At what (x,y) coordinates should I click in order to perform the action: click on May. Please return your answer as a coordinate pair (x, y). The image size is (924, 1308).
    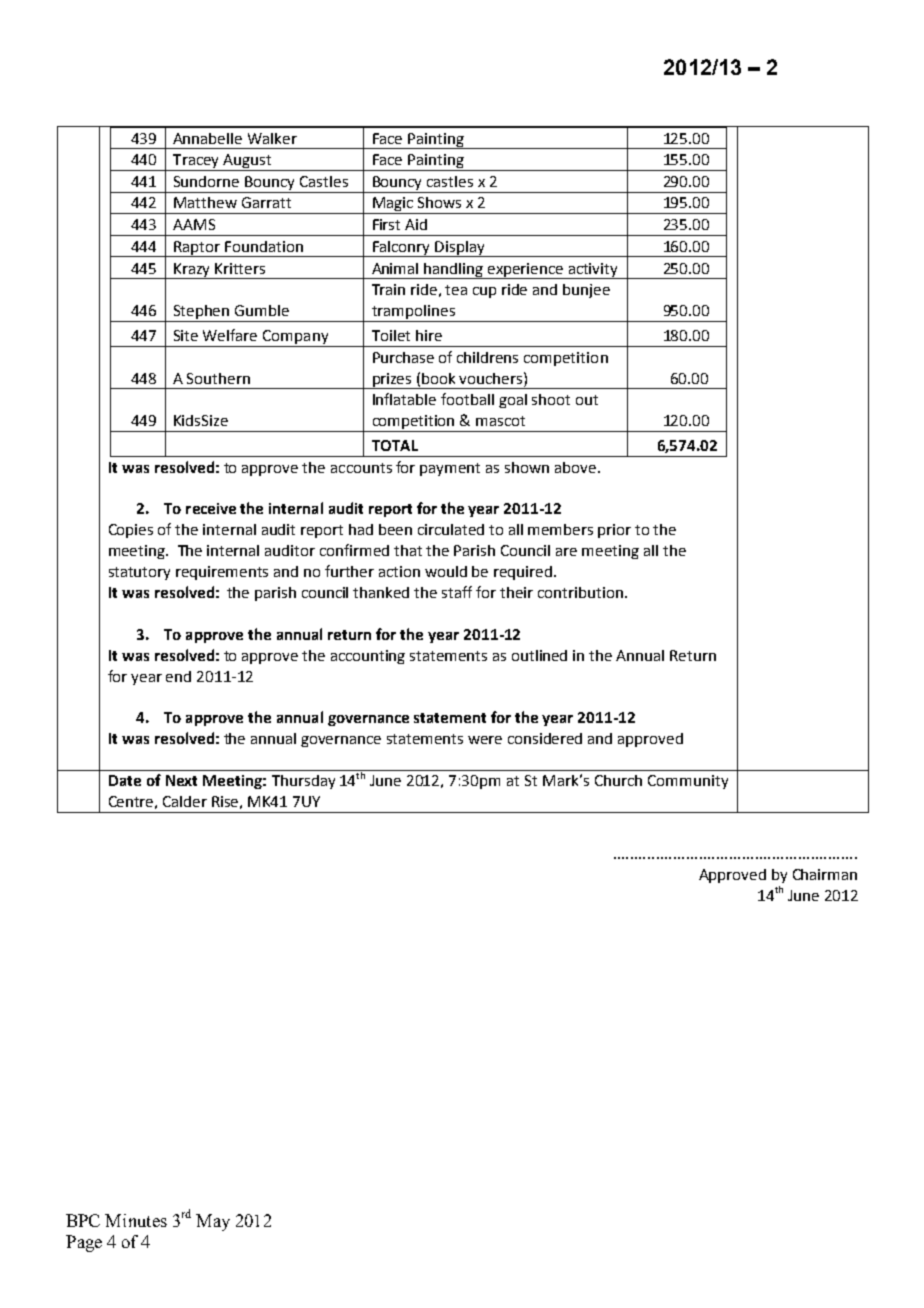
    Looking at the image, I should click on (213, 1222).
